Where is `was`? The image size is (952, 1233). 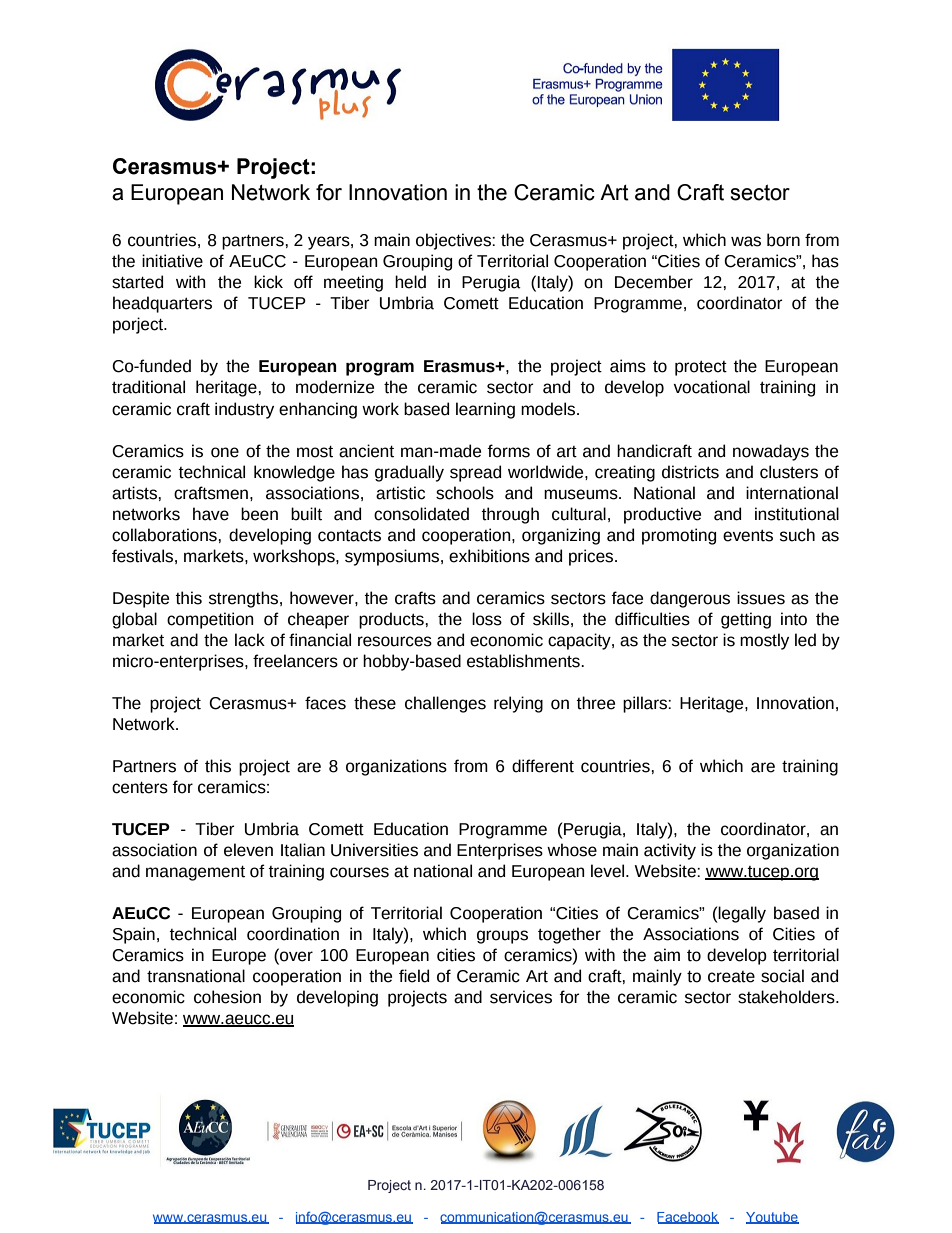
was is located at coordinates (746, 241).
